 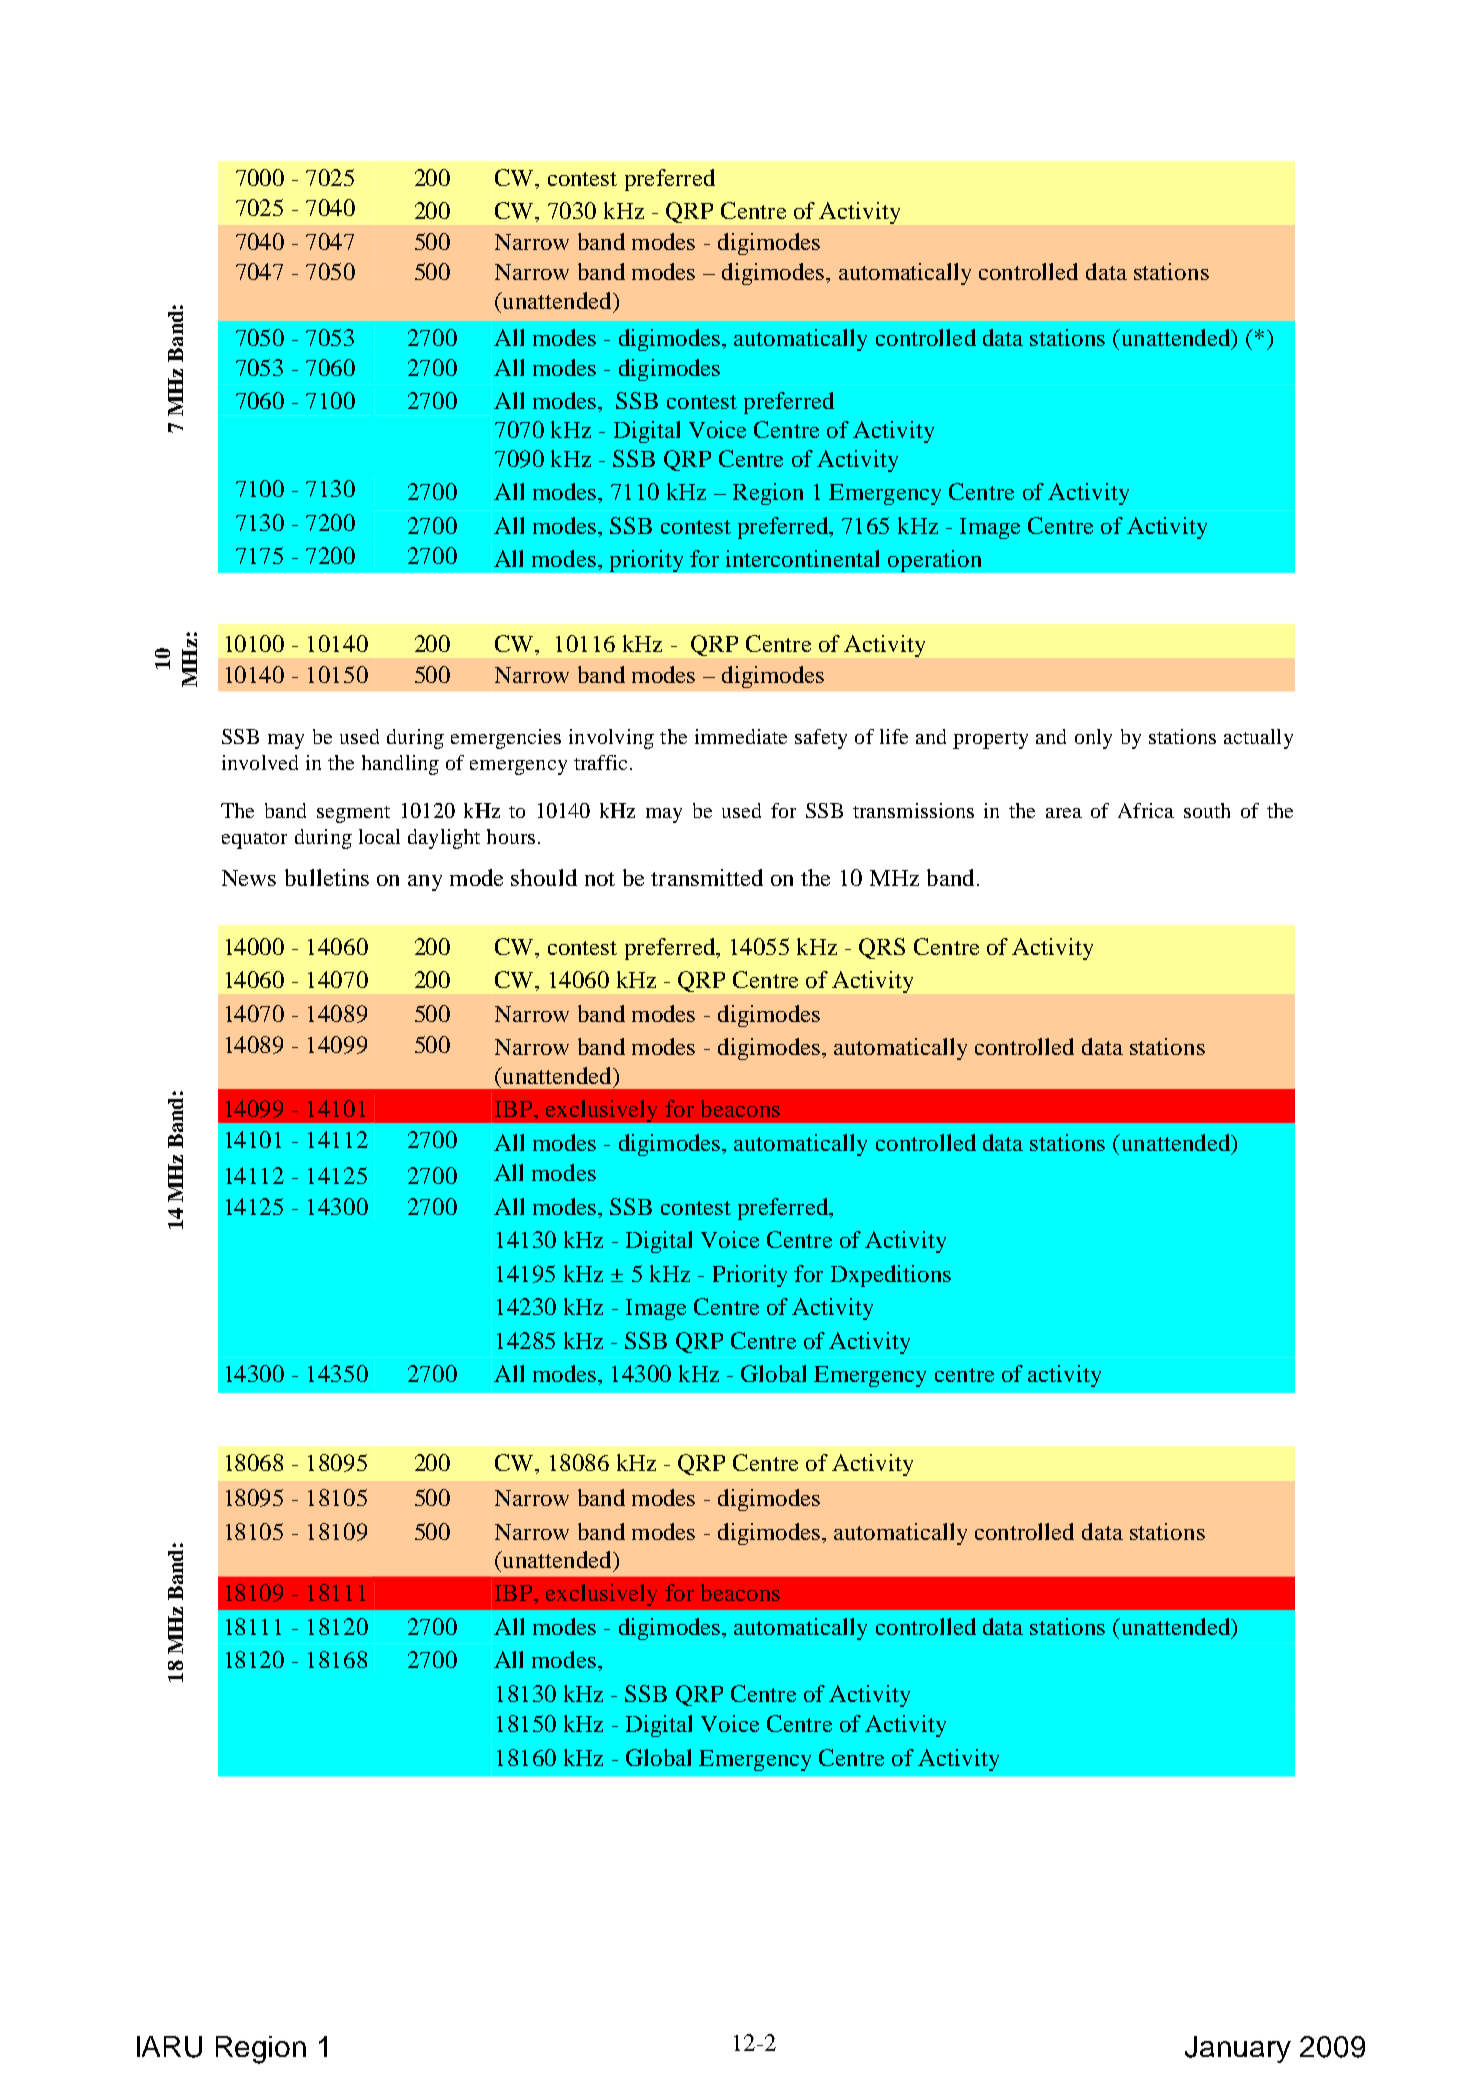 I want to click on transmitted, so click(x=707, y=877).
